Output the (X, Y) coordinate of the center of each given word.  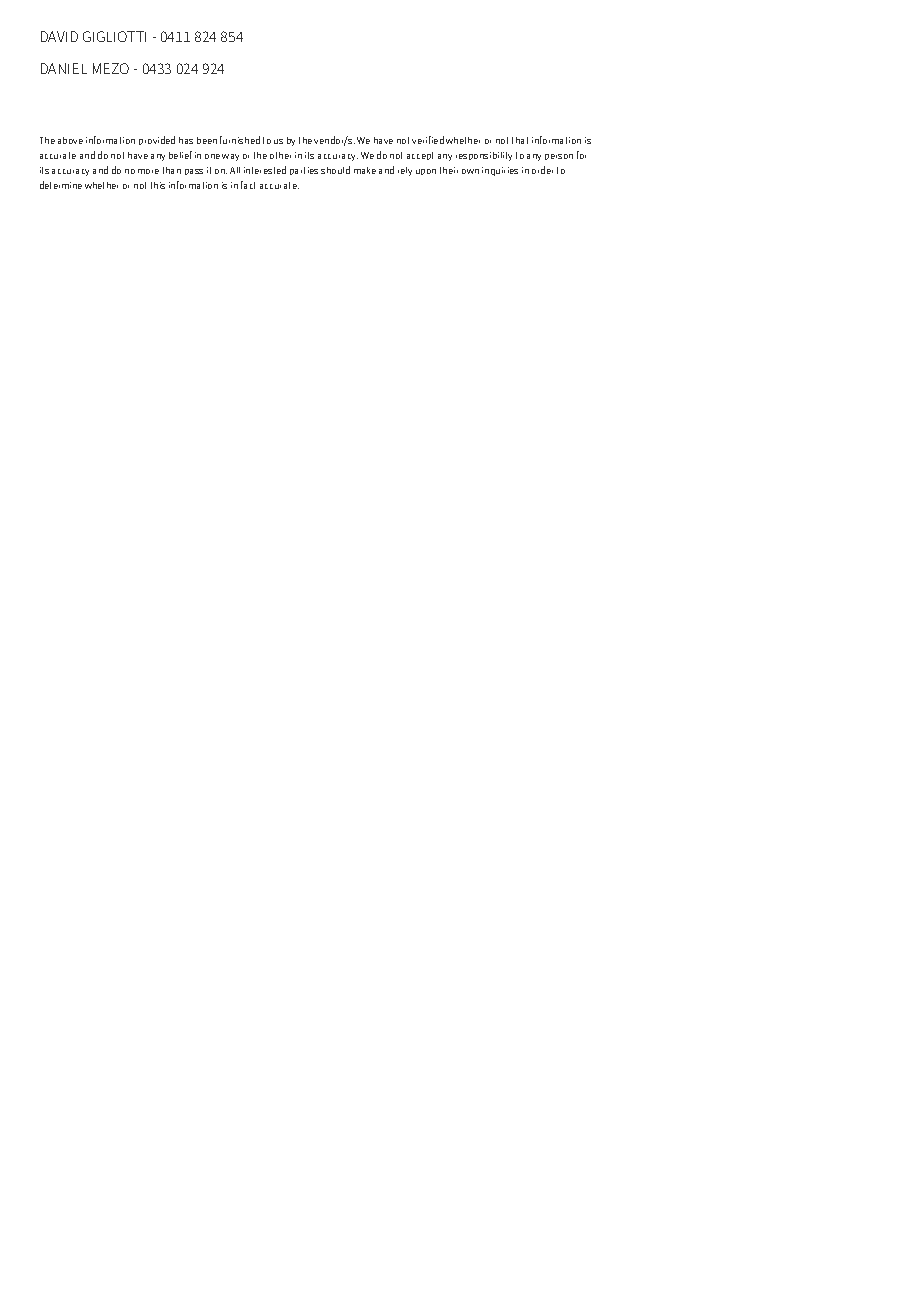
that (520, 140)
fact (248, 185)
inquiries (500, 171)
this (158, 185)
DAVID (59, 36)
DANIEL (64, 68)
